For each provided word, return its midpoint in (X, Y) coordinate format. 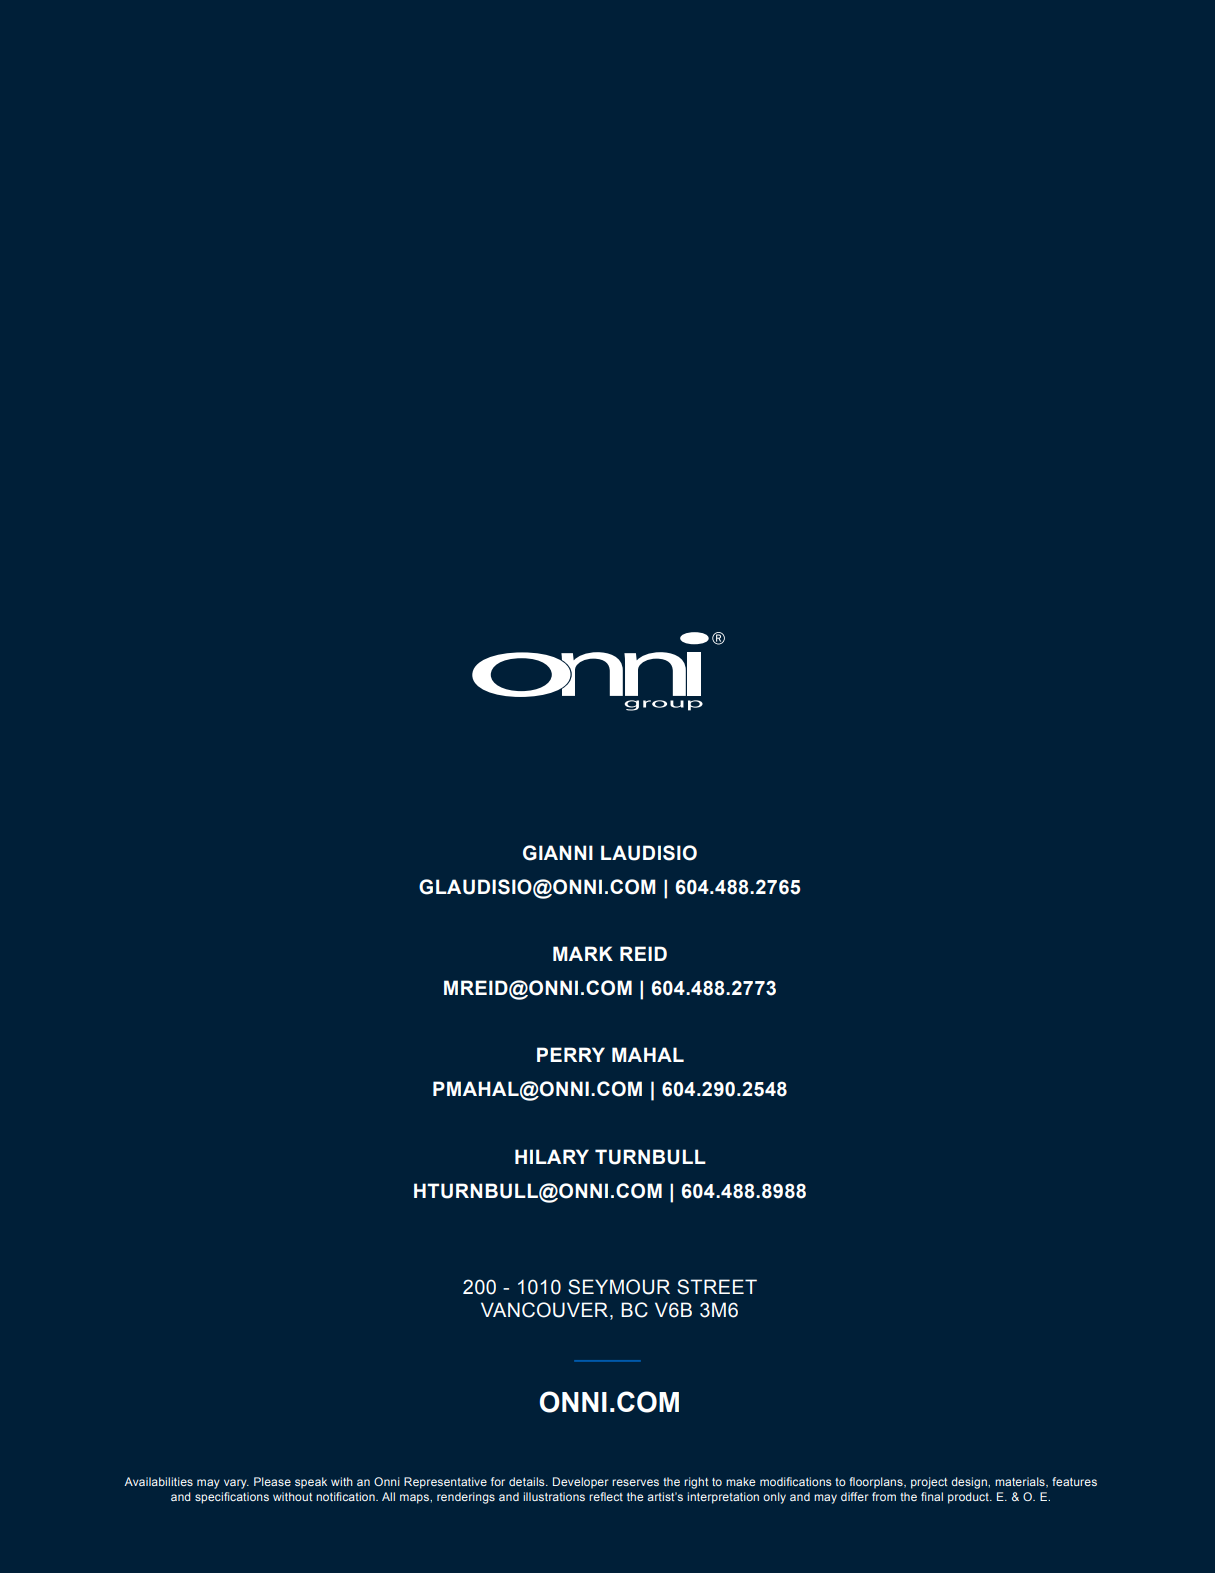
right (696, 1483)
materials (1021, 1482)
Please (272, 1481)
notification (346, 1496)
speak (311, 1483)
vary (236, 1484)
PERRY (571, 1054)
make (741, 1481)
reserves (635, 1482)
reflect (606, 1496)
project (929, 1483)
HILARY (552, 1156)
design (970, 1483)
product (969, 1498)
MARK (583, 953)
